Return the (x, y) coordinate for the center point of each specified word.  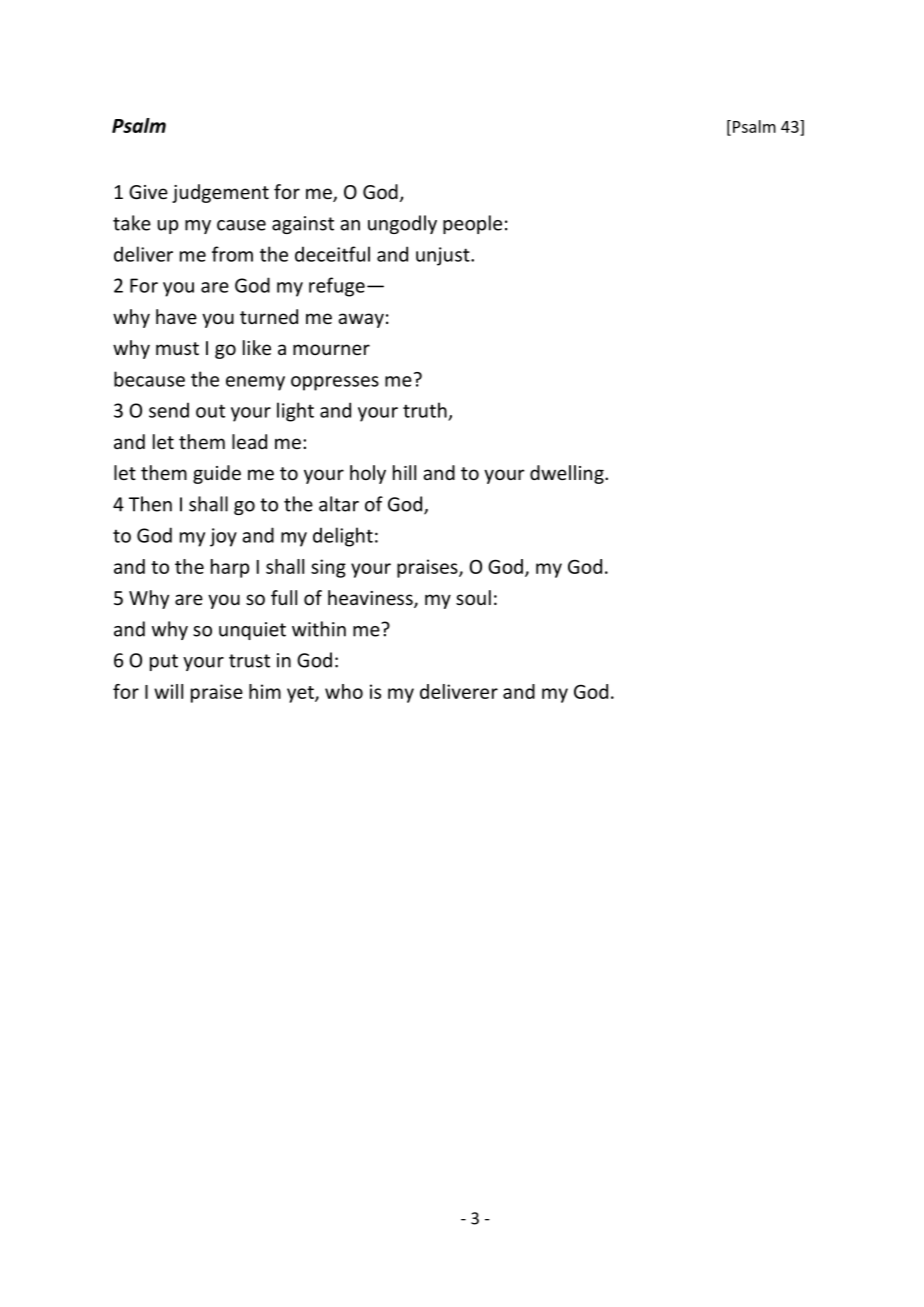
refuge (337, 287)
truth (425, 410)
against (303, 225)
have (176, 316)
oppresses (335, 383)
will (168, 691)
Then (150, 504)
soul (473, 597)
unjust (444, 256)
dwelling (568, 474)
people (472, 224)
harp (230, 568)
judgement (220, 193)
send (169, 410)
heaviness (371, 599)
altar (339, 504)
